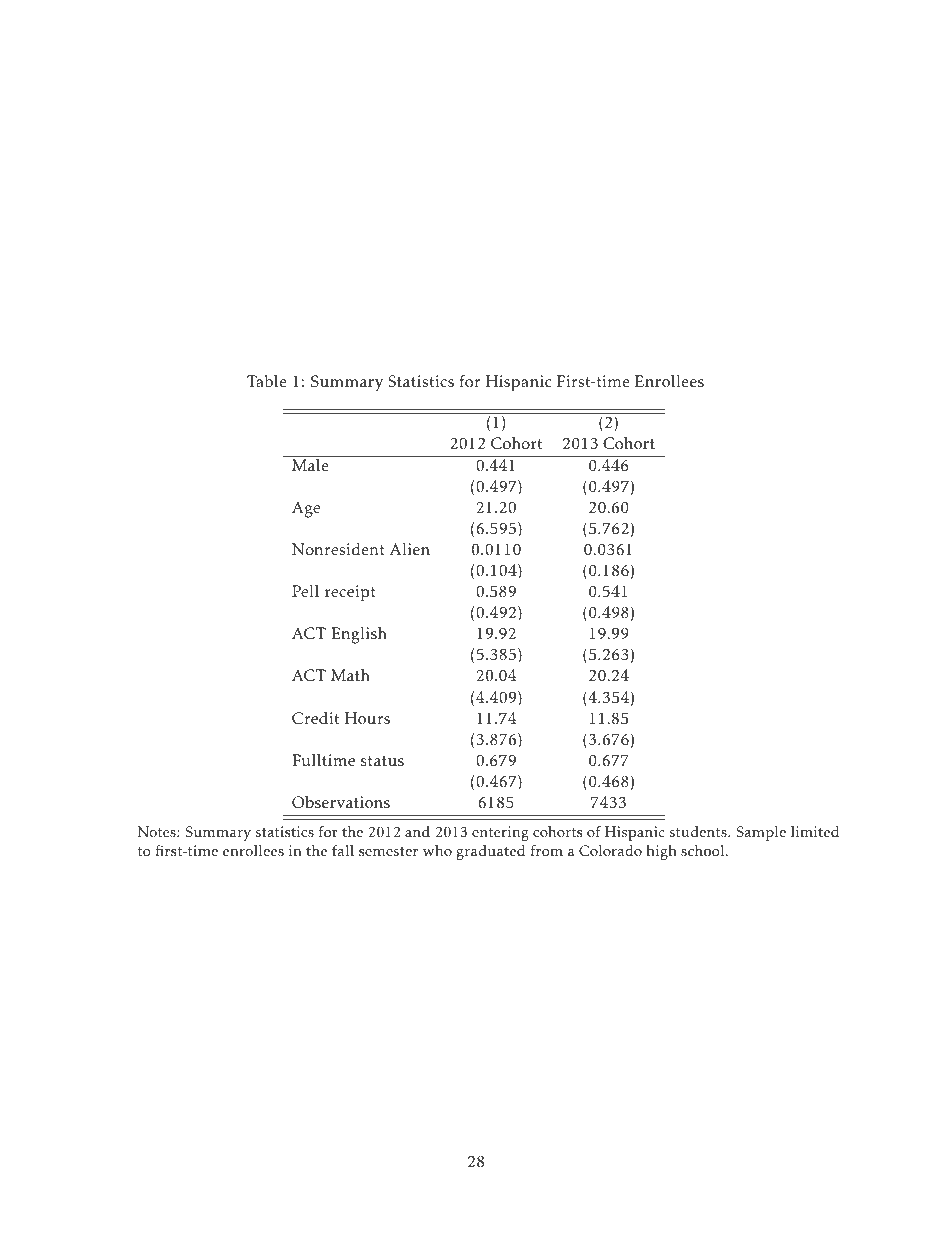 The height and width of the page is (1233, 952). I want to click on students, so click(699, 832).
